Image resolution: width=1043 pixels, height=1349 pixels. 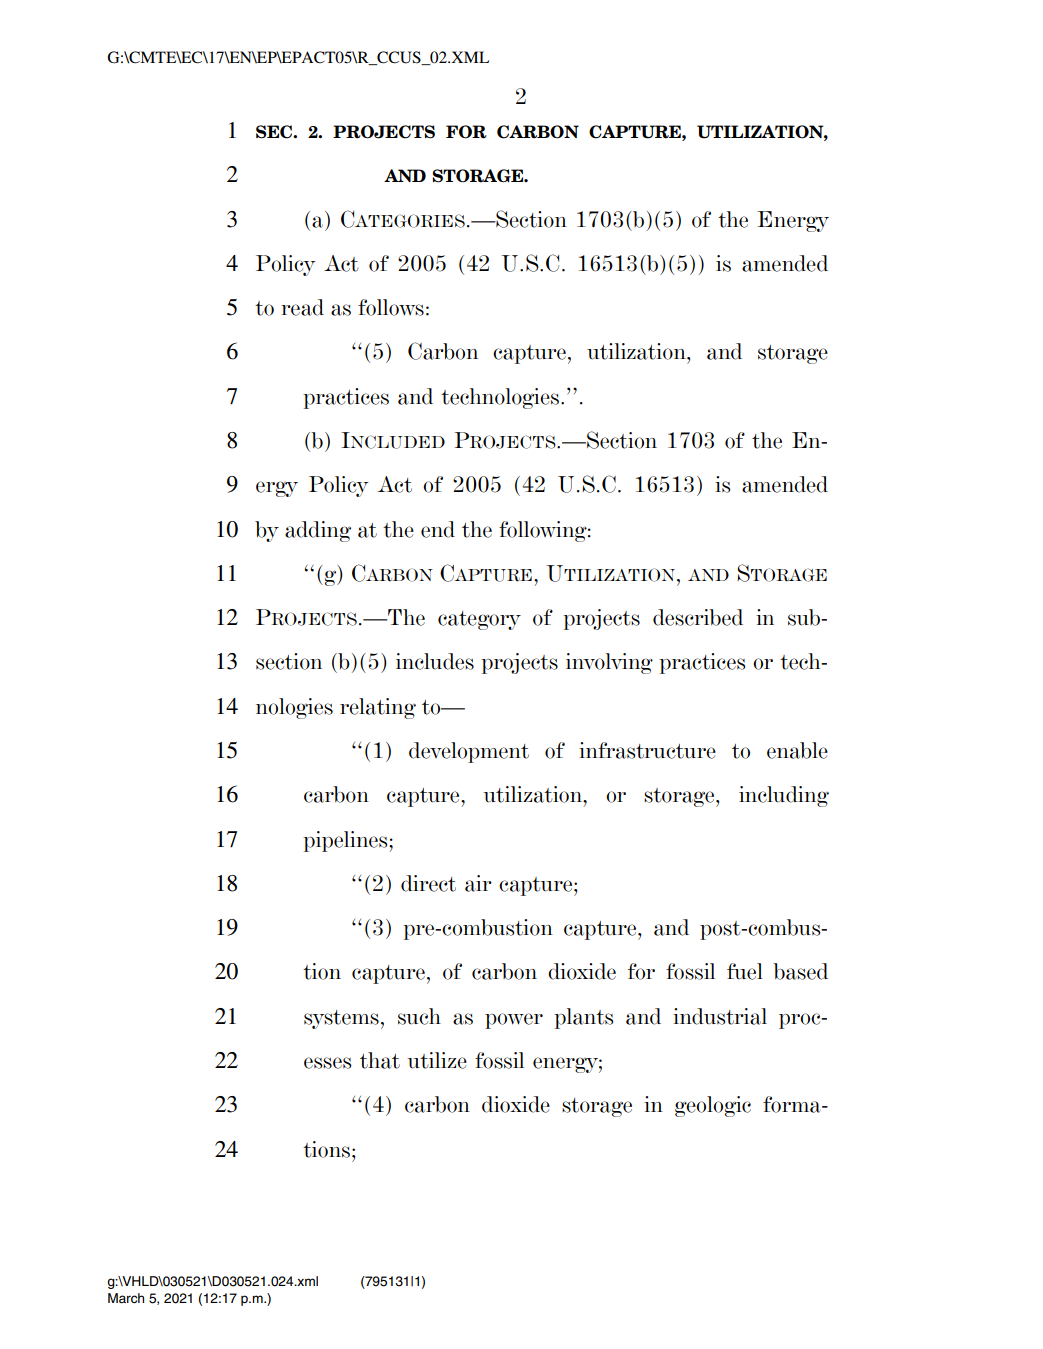 What do you see at coordinates (698, 617) in the screenshot?
I see `described` at bounding box center [698, 617].
